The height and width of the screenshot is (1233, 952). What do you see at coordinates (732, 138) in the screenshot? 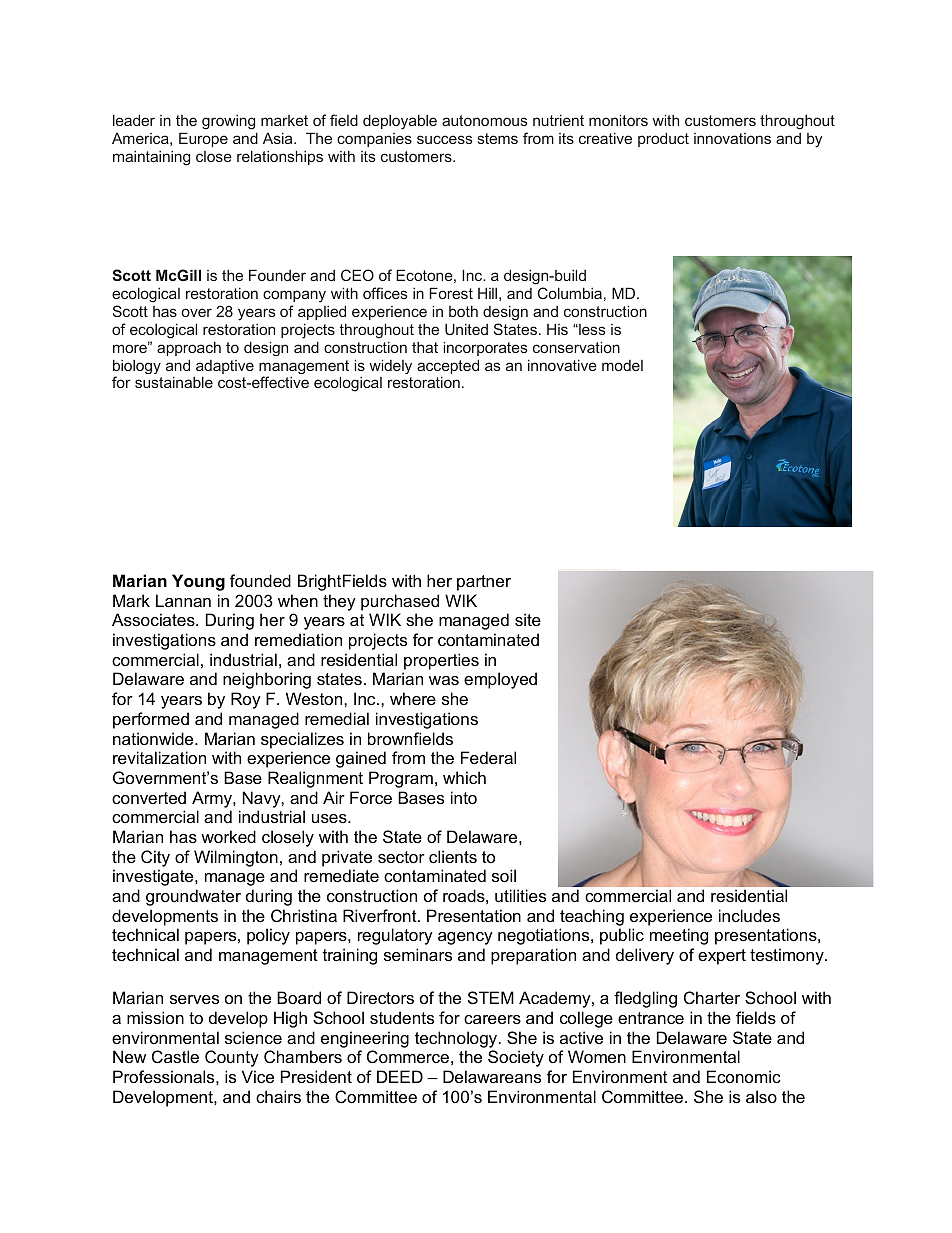
I see `innovations` at bounding box center [732, 138].
